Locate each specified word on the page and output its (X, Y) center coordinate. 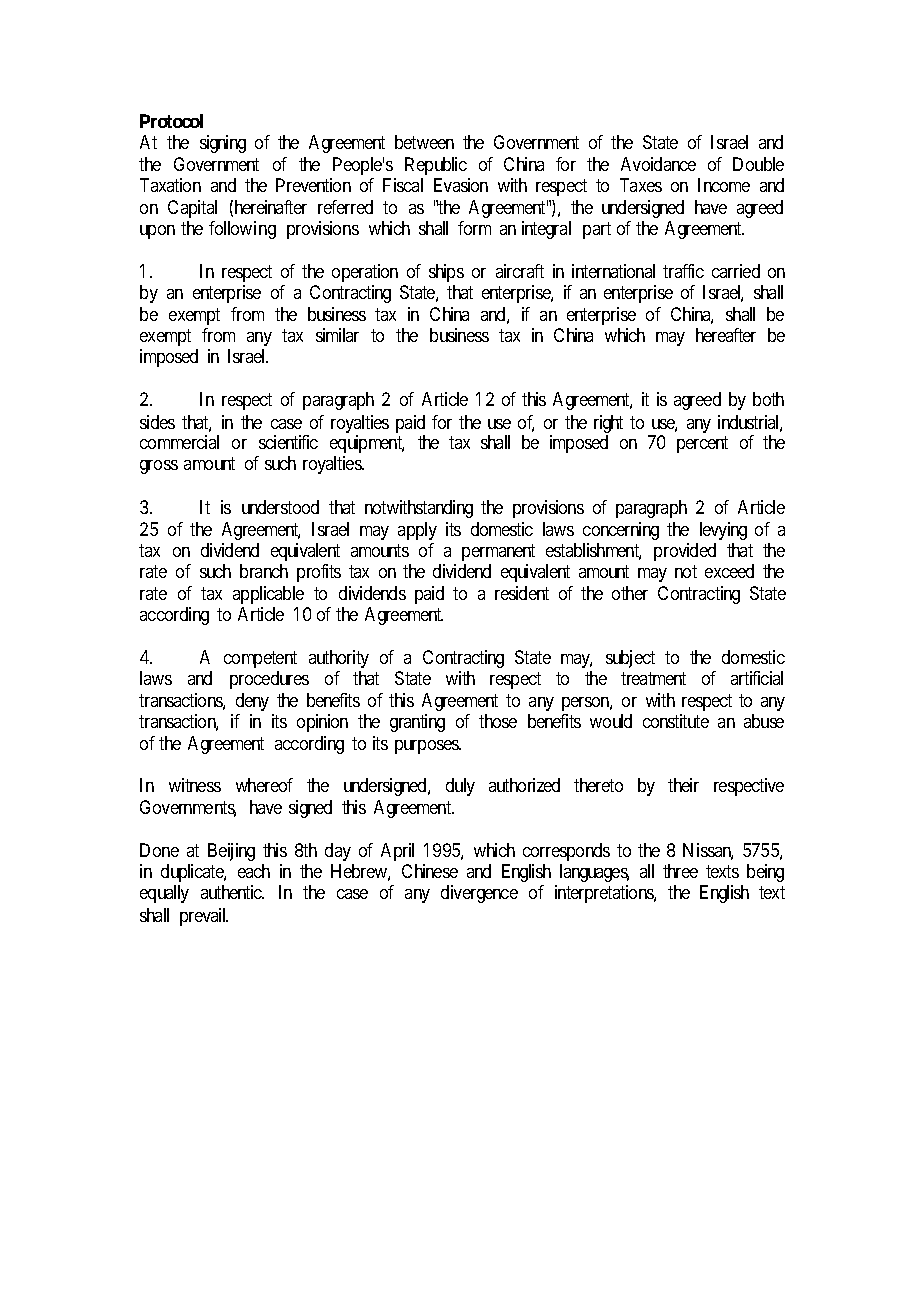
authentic (232, 892)
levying (723, 531)
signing (223, 144)
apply (417, 531)
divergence (479, 894)
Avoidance (658, 164)
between (424, 142)
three (680, 871)
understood (280, 507)
